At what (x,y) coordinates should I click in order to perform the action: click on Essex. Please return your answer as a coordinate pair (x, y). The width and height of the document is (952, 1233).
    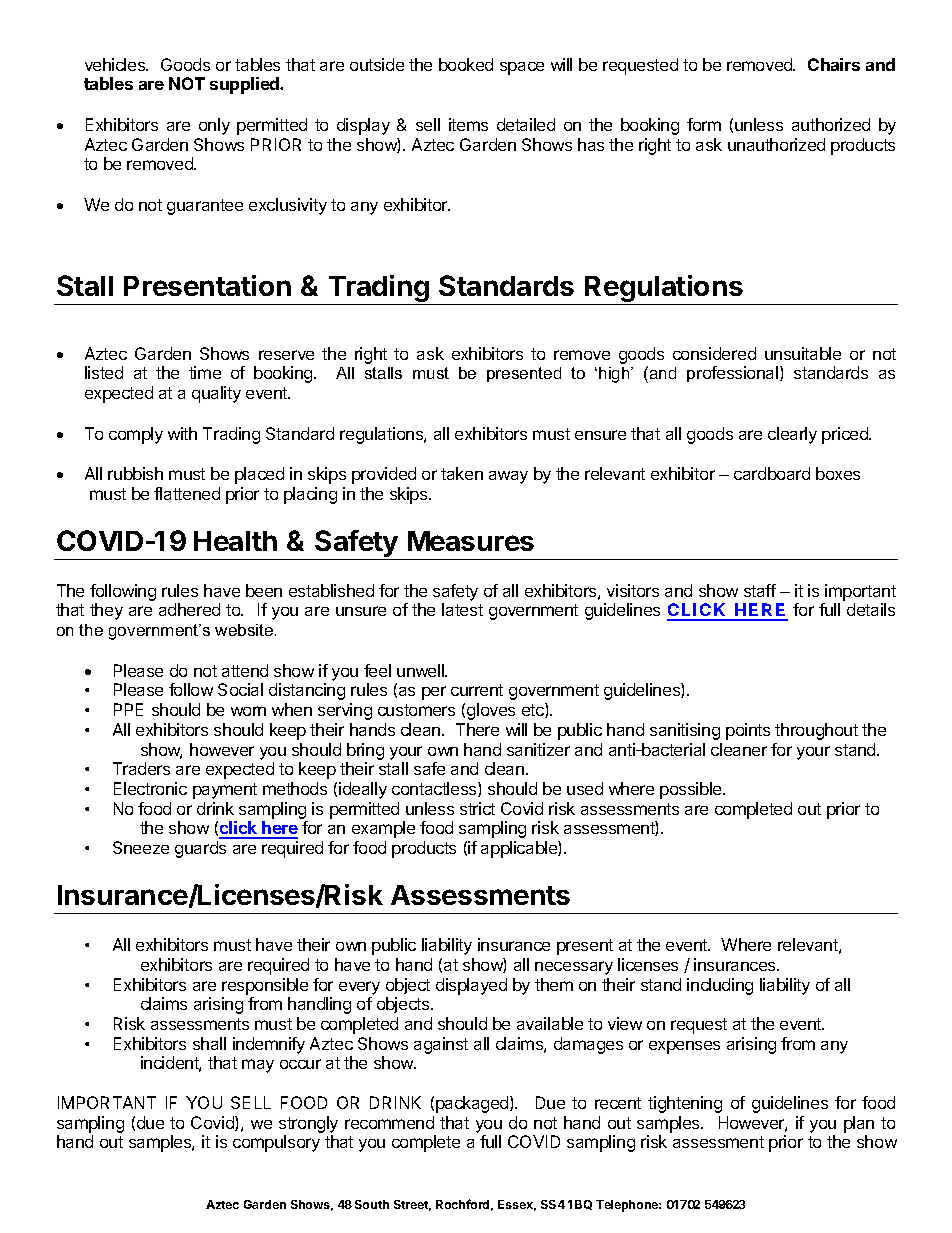
    Looking at the image, I should click on (517, 1205).
